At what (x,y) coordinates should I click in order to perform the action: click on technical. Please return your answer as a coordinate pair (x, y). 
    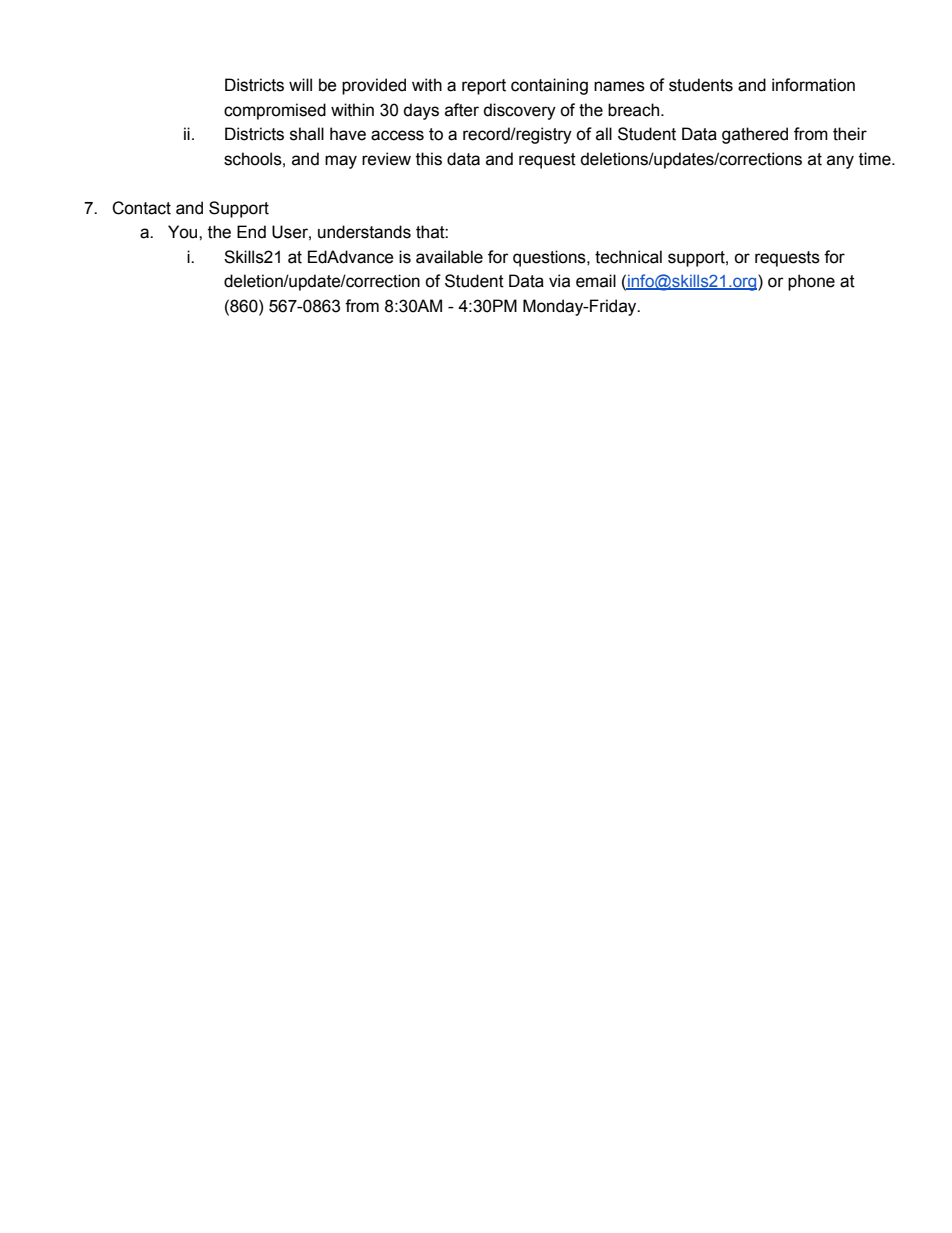
    Looking at the image, I should click on (628, 257).
